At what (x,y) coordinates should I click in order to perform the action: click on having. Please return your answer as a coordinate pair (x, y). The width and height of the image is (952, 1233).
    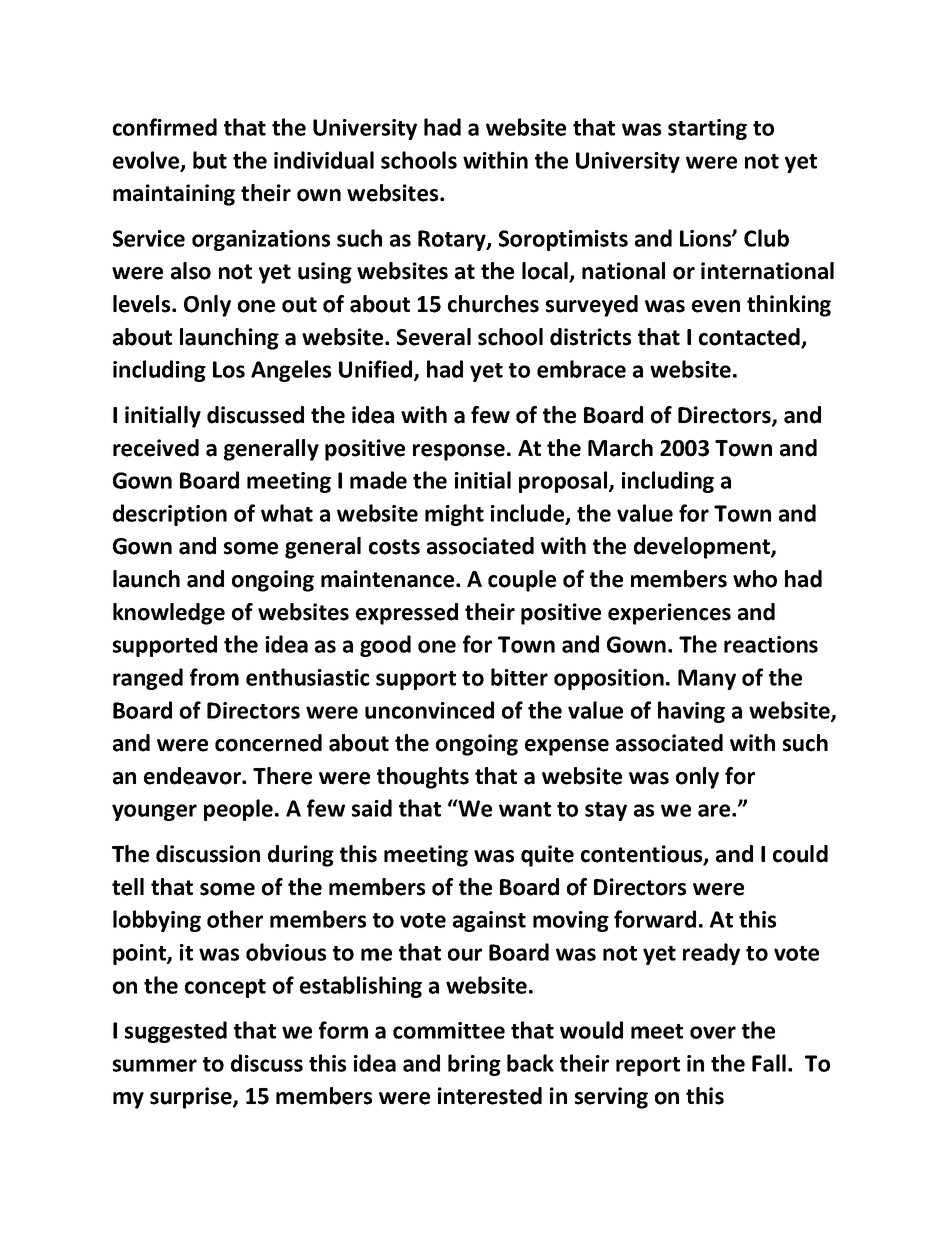
    Looking at the image, I should click on (691, 712).
